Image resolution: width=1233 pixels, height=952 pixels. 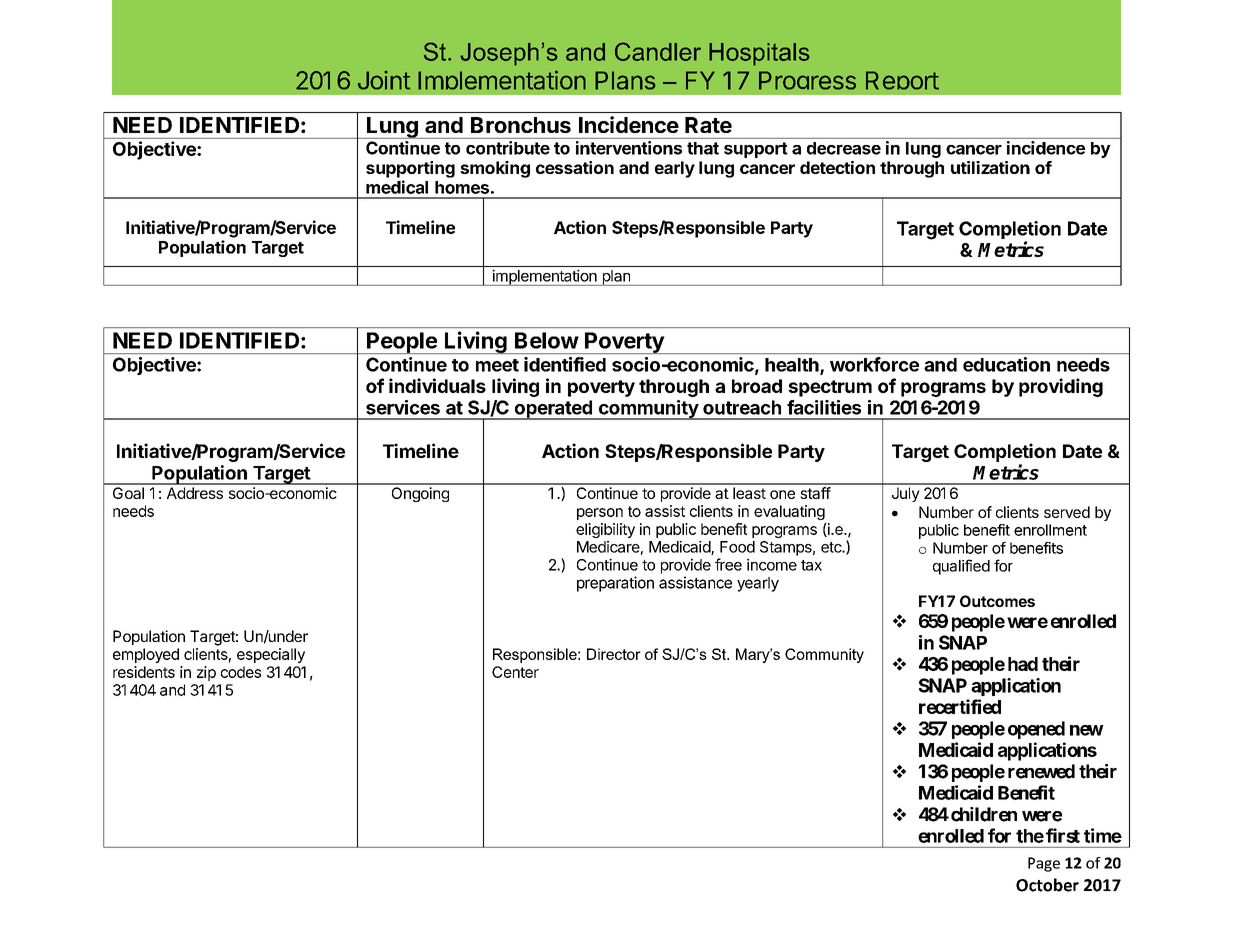 I want to click on education, so click(x=1006, y=364).
